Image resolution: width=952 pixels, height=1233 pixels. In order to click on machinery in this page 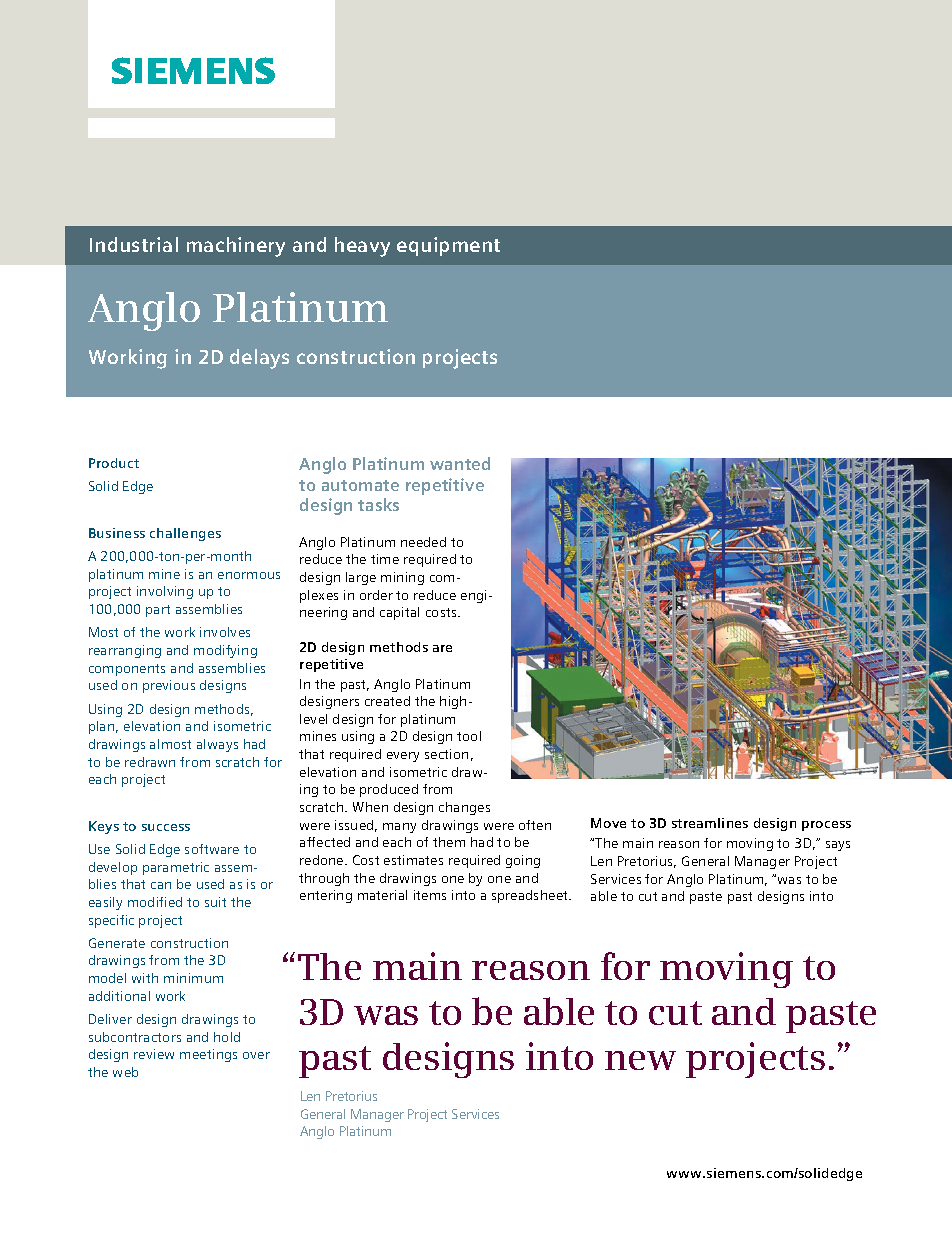, I will do `click(236, 247)`.
